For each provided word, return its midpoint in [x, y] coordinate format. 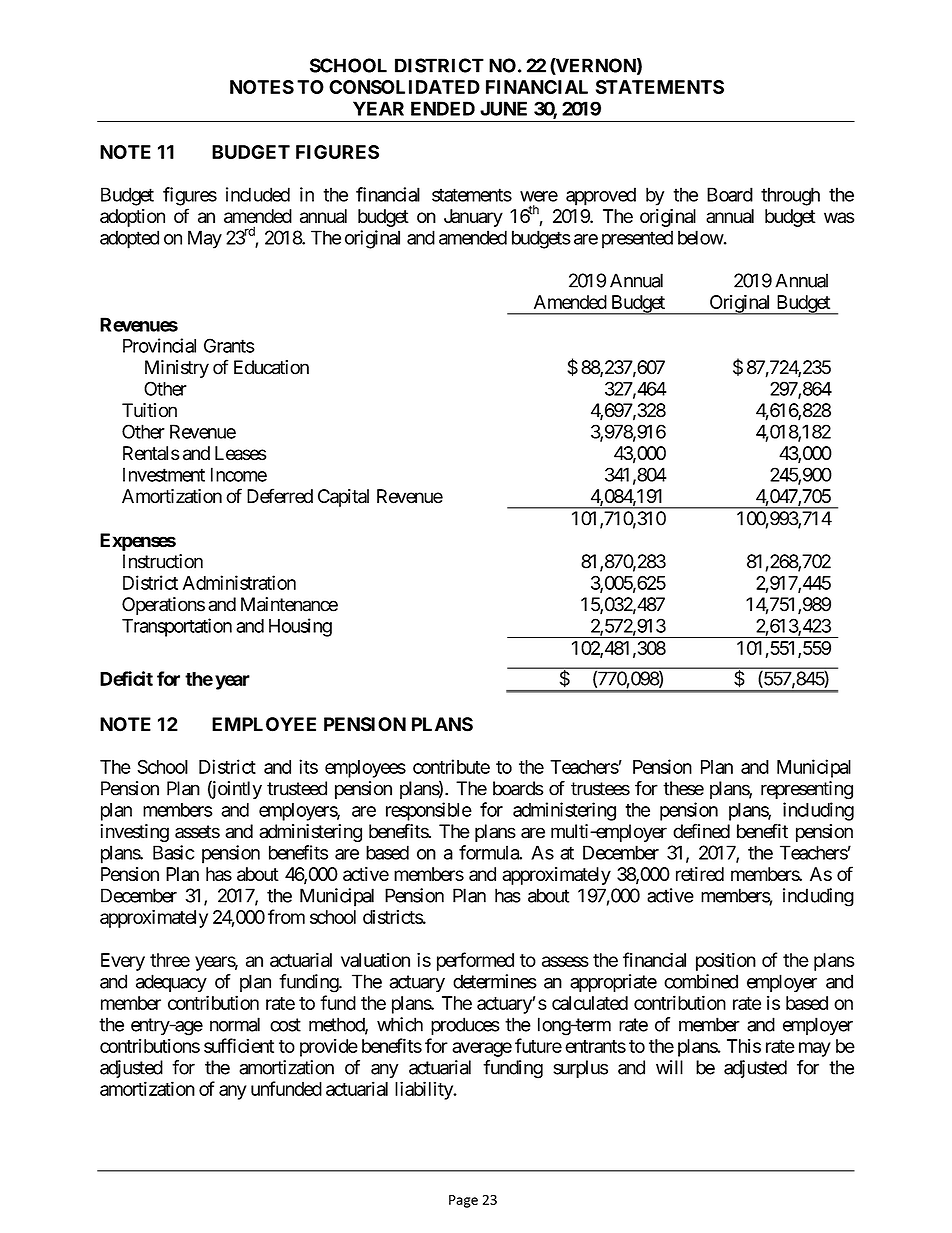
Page [463, 1201]
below [701, 237]
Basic [173, 852]
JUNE [503, 108]
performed [475, 961]
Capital [343, 498]
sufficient [239, 1045]
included [258, 194]
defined [701, 831]
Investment [164, 474]
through [790, 196]
